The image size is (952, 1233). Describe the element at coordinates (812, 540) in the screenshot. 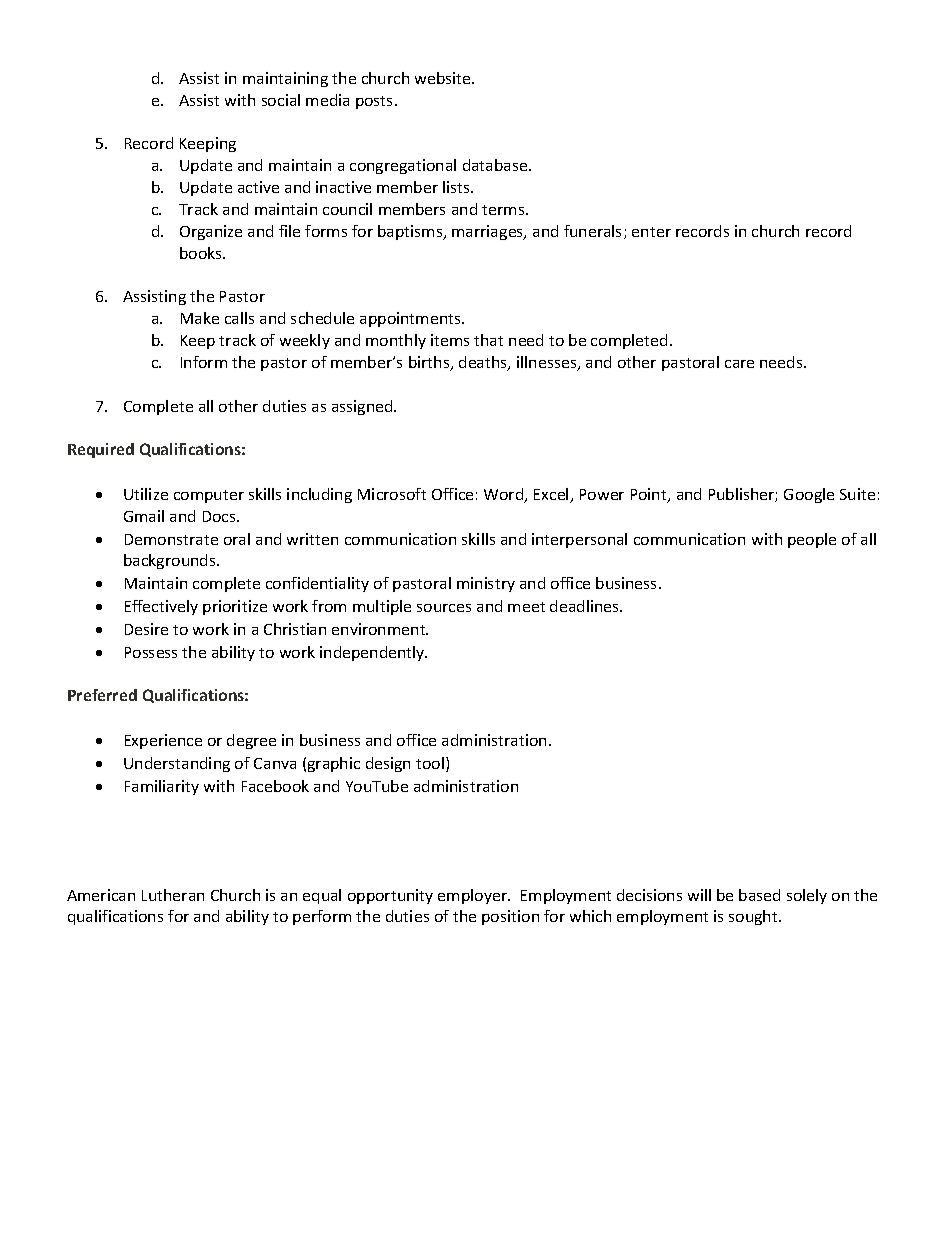

I see `people` at that location.
